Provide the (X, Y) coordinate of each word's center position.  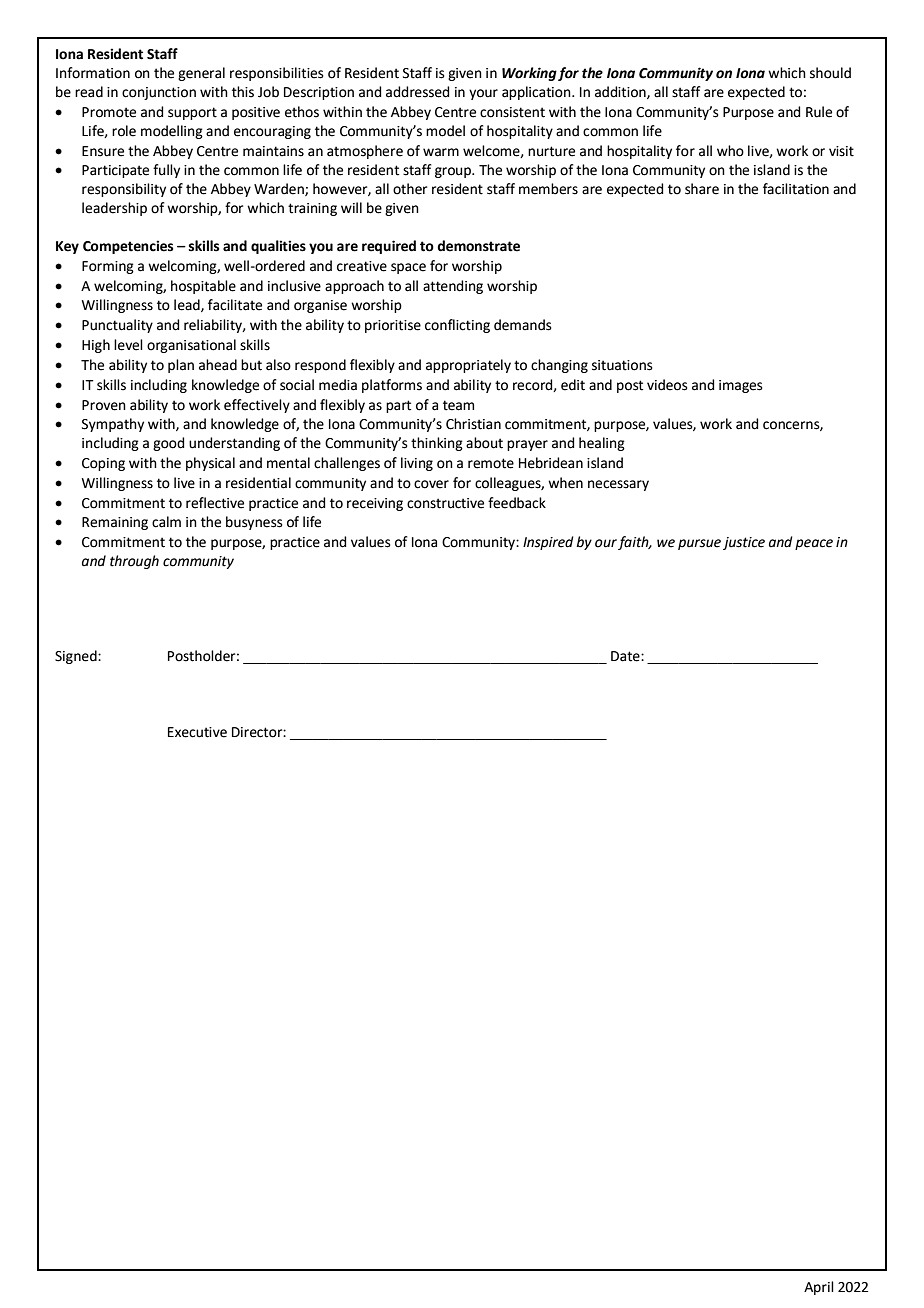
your (483, 94)
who (730, 151)
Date (626, 656)
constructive (445, 503)
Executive (197, 732)
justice (744, 543)
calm (166, 522)
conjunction (159, 93)
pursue (699, 544)
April (819, 1288)
